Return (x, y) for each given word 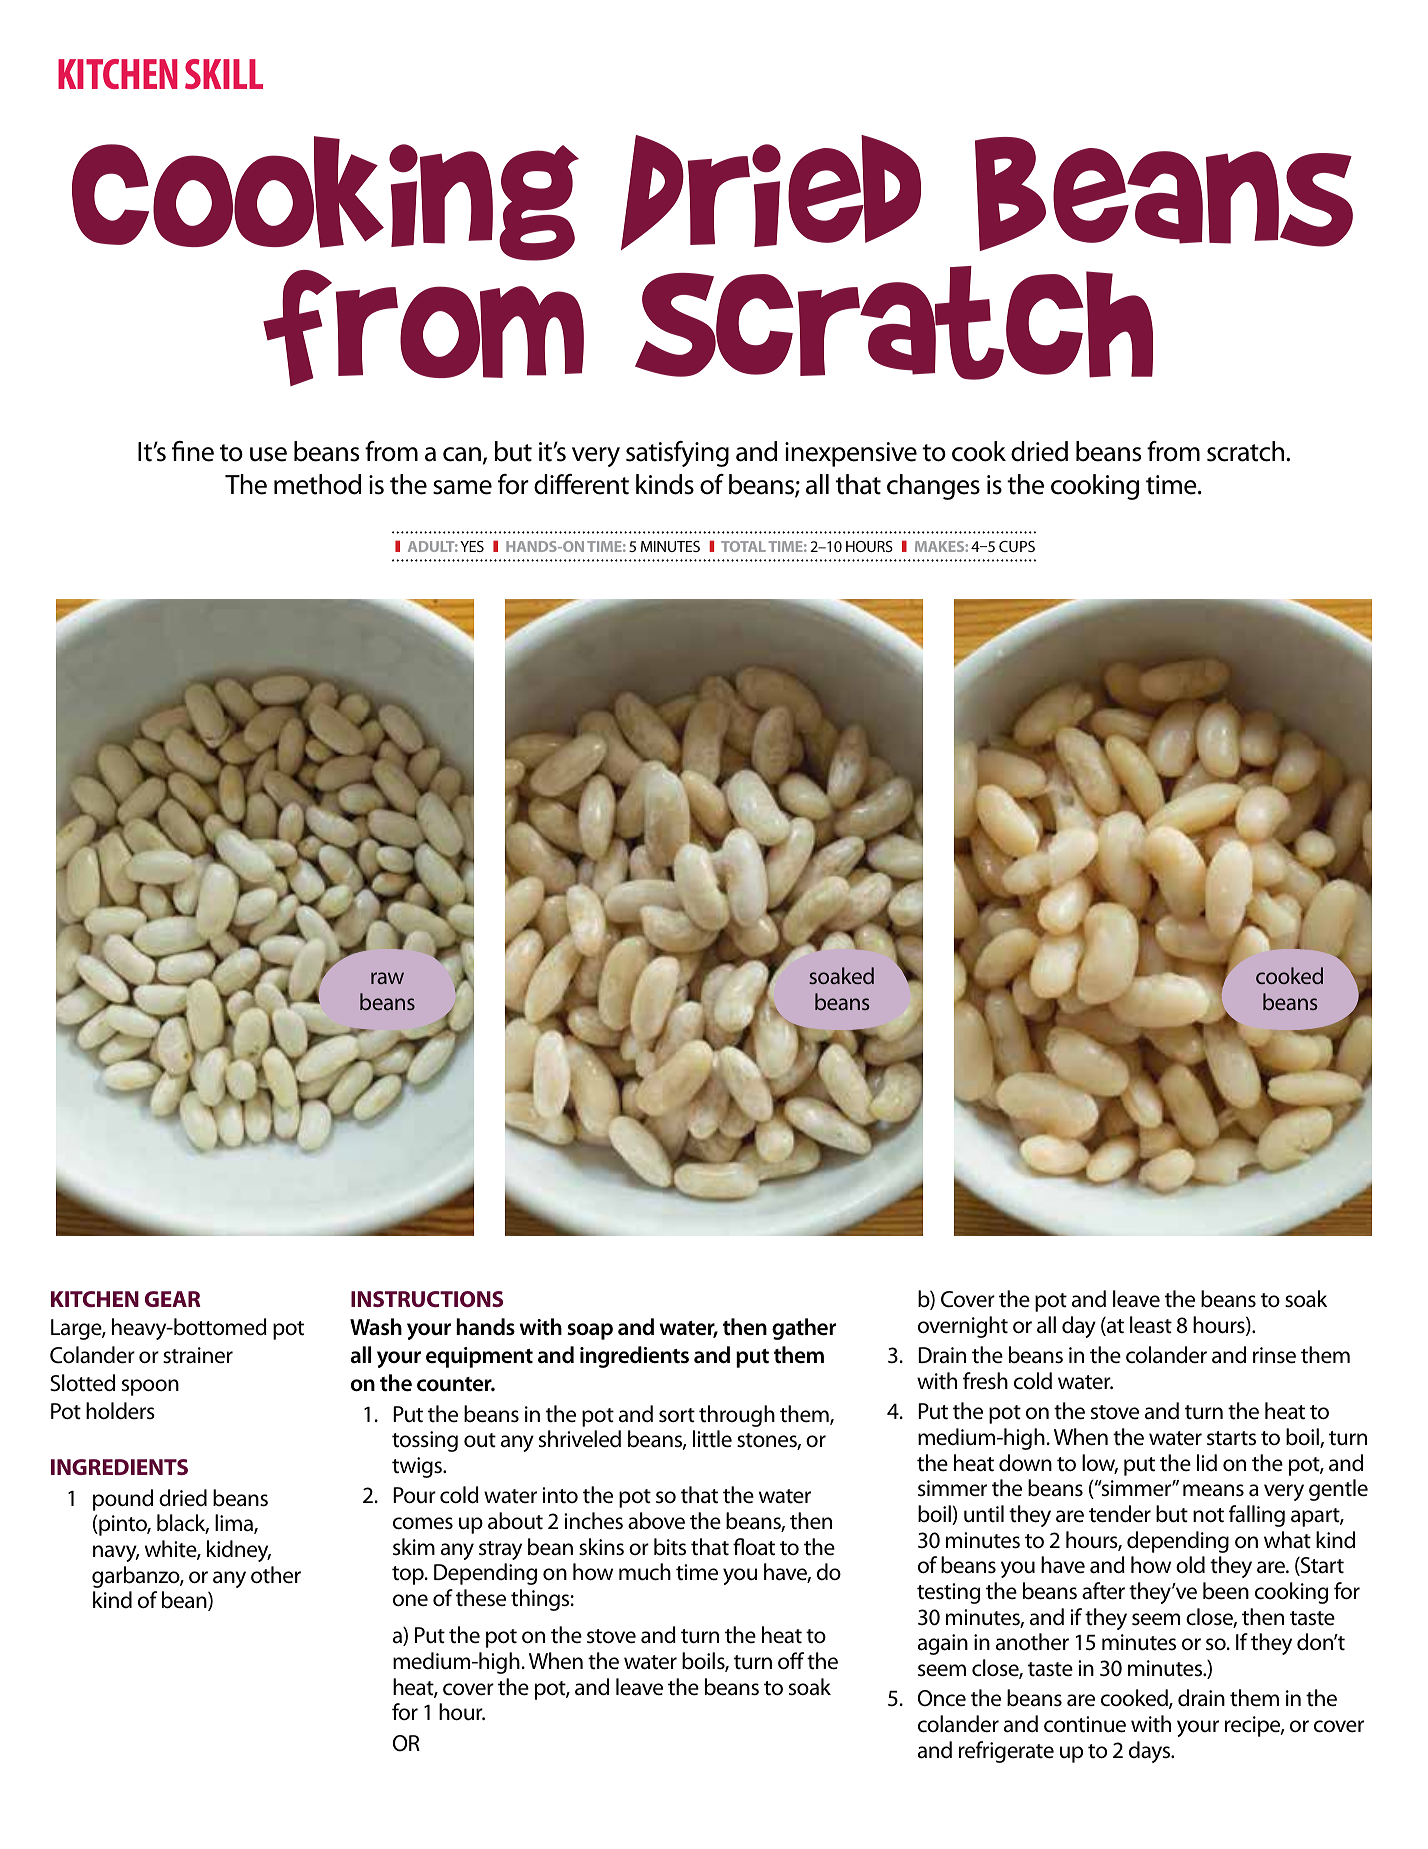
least (1151, 1325)
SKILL (224, 74)
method (317, 484)
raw (387, 978)
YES (472, 546)
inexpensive (851, 454)
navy (116, 1553)
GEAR (172, 1299)
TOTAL (743, 546)
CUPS (1017, 546)
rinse (1274, 1355)
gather (804, 1329)
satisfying (677, 454)
